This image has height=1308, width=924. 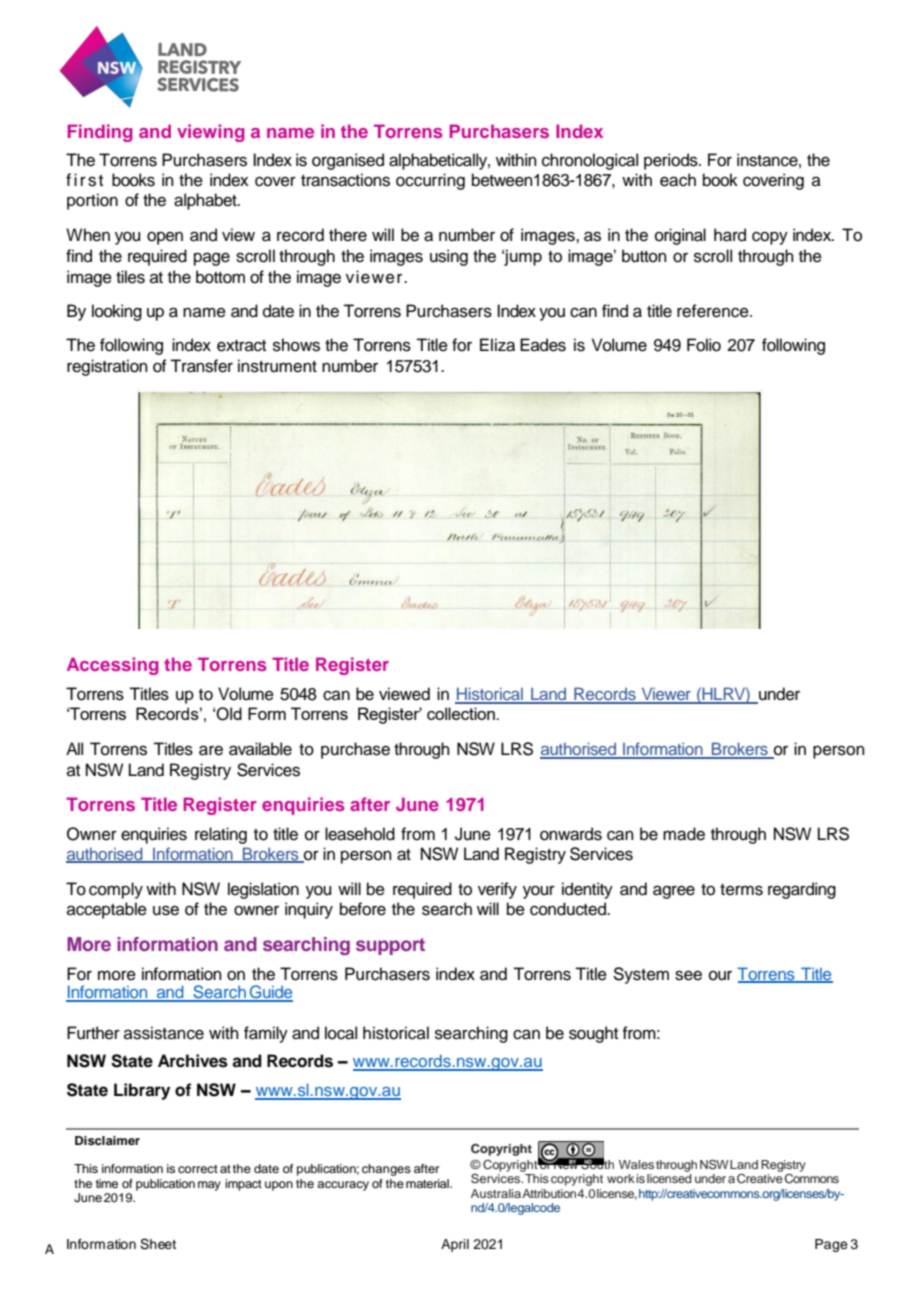 I want to click on Accessing, so click(x=113, y=666).
